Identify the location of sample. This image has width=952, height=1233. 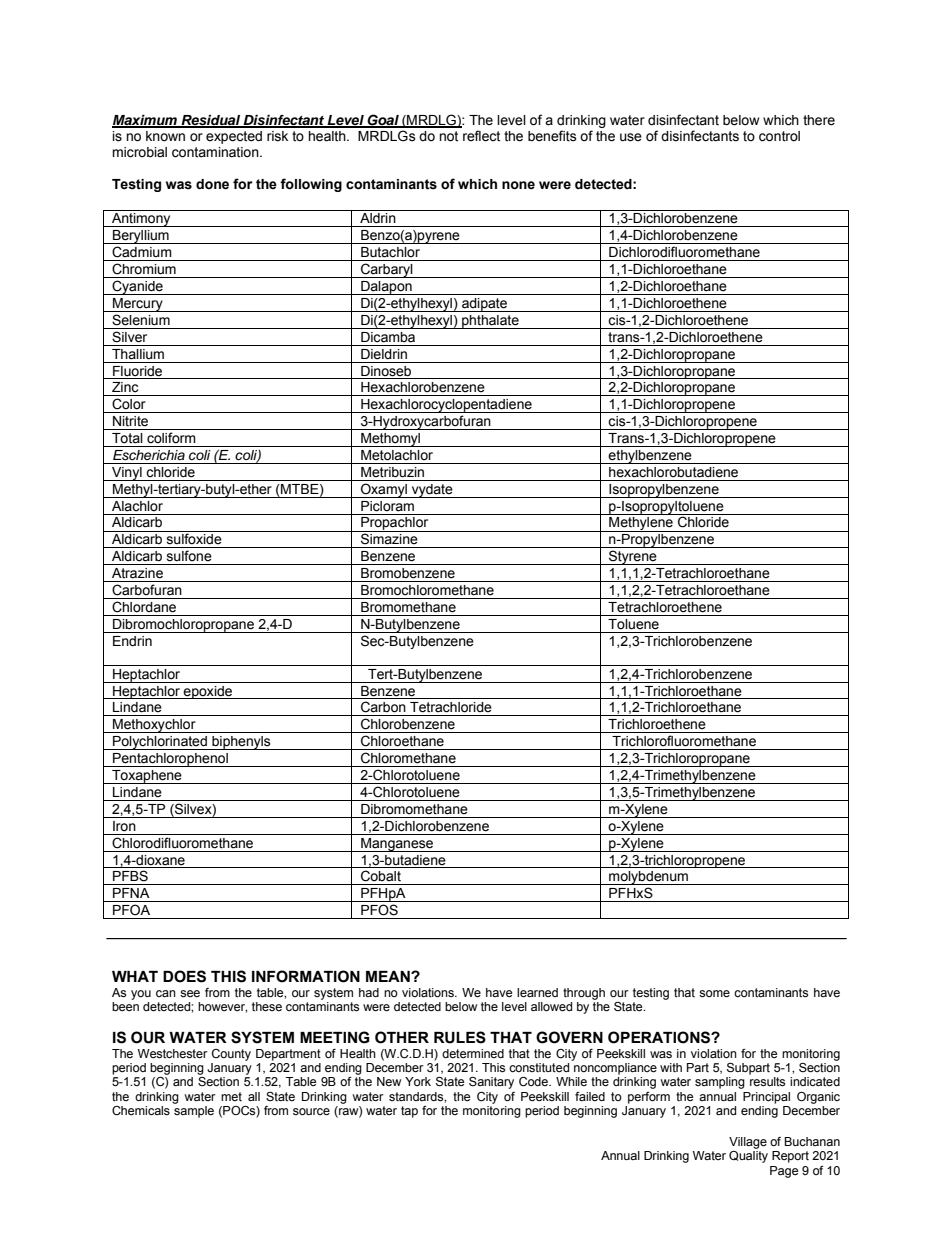
(194, 1112).
